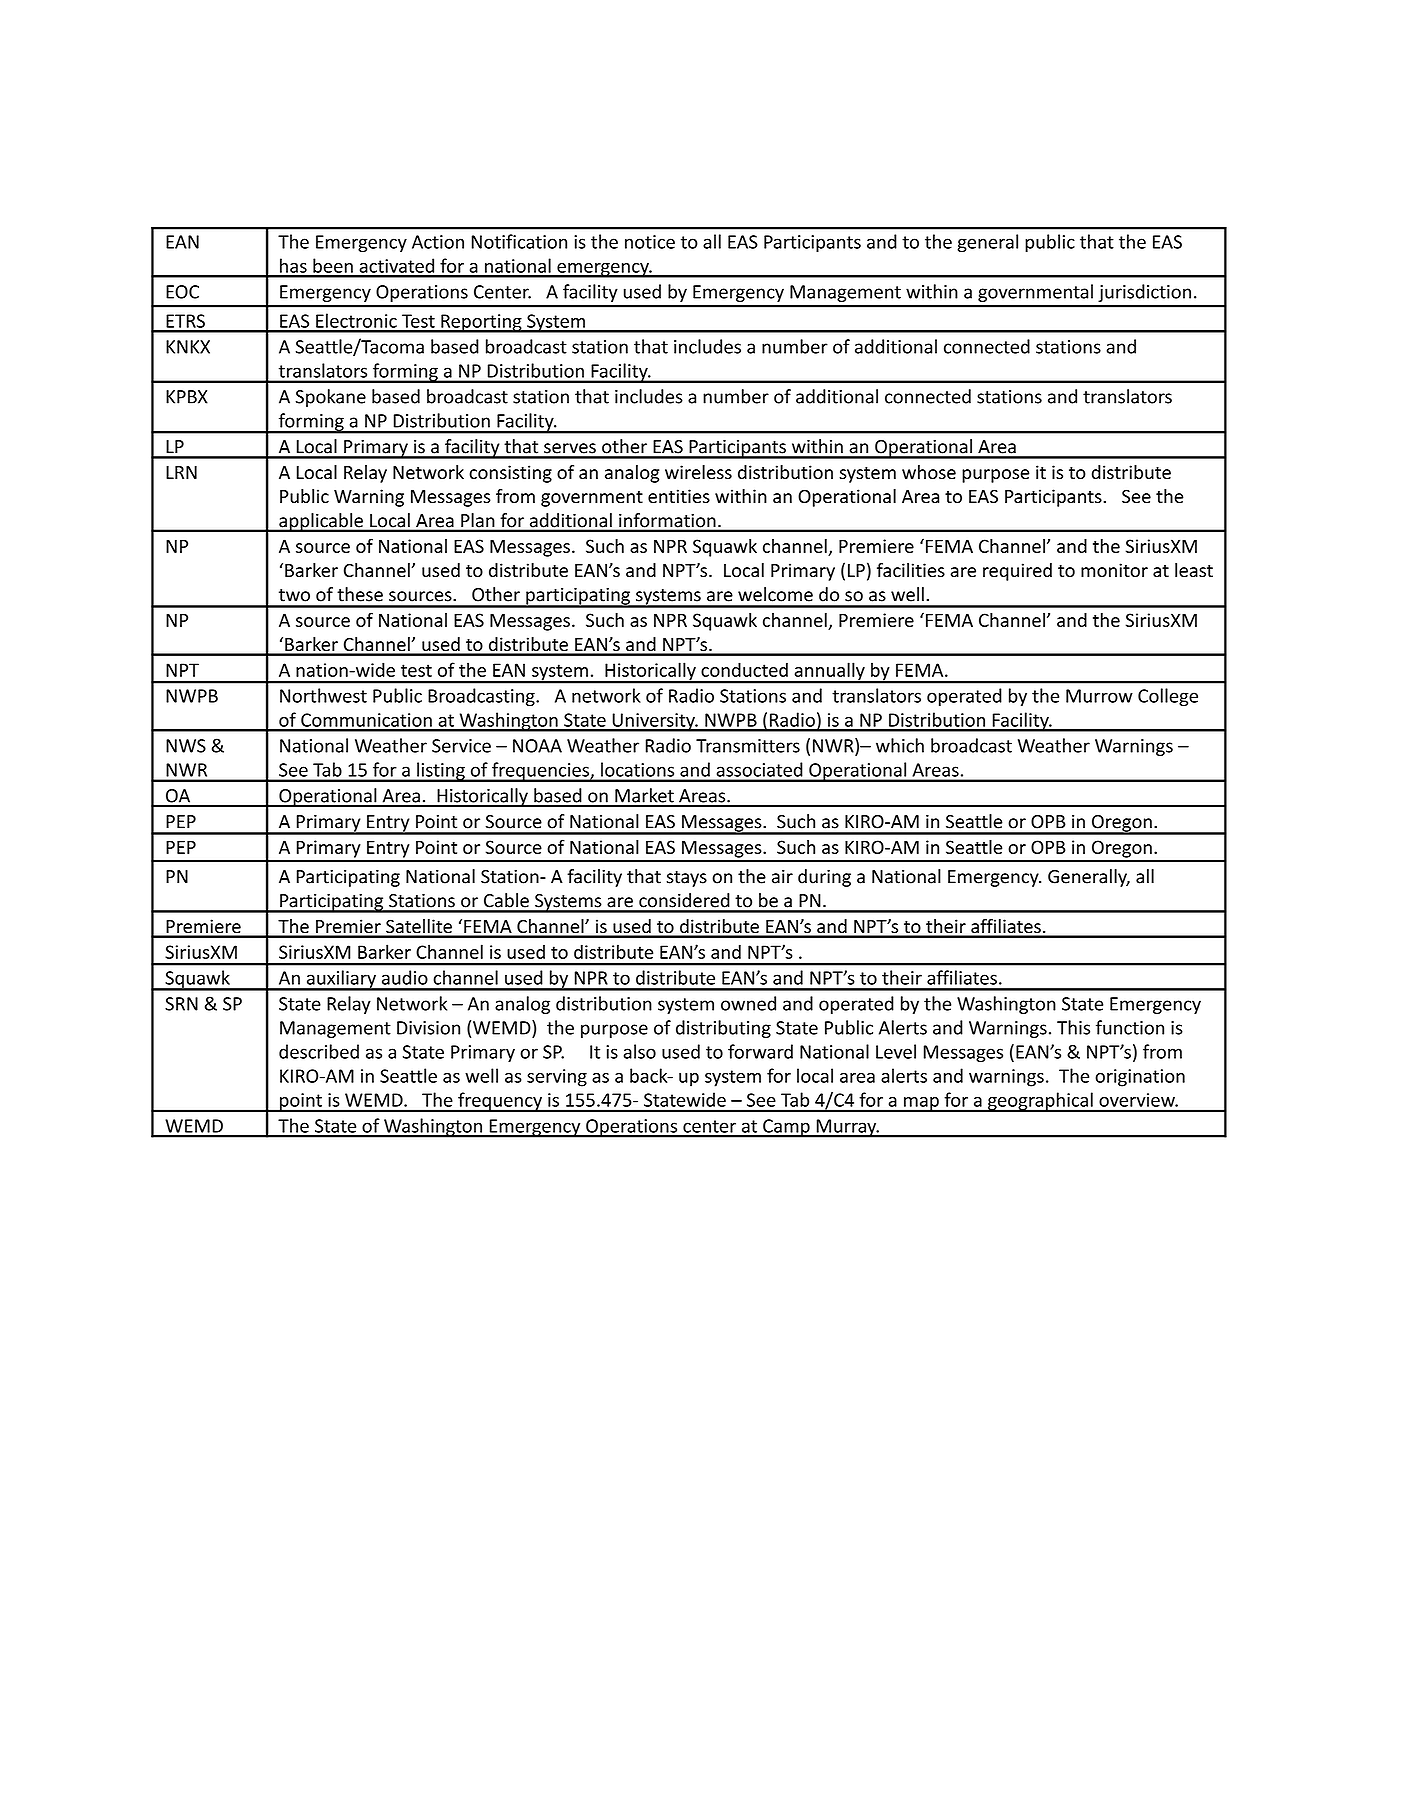 Image resolution: width=1403 pixels, height=1816 pixels. Describe the element at coordinates (650, 242) in the screenshot. I see `notice` at that location.
